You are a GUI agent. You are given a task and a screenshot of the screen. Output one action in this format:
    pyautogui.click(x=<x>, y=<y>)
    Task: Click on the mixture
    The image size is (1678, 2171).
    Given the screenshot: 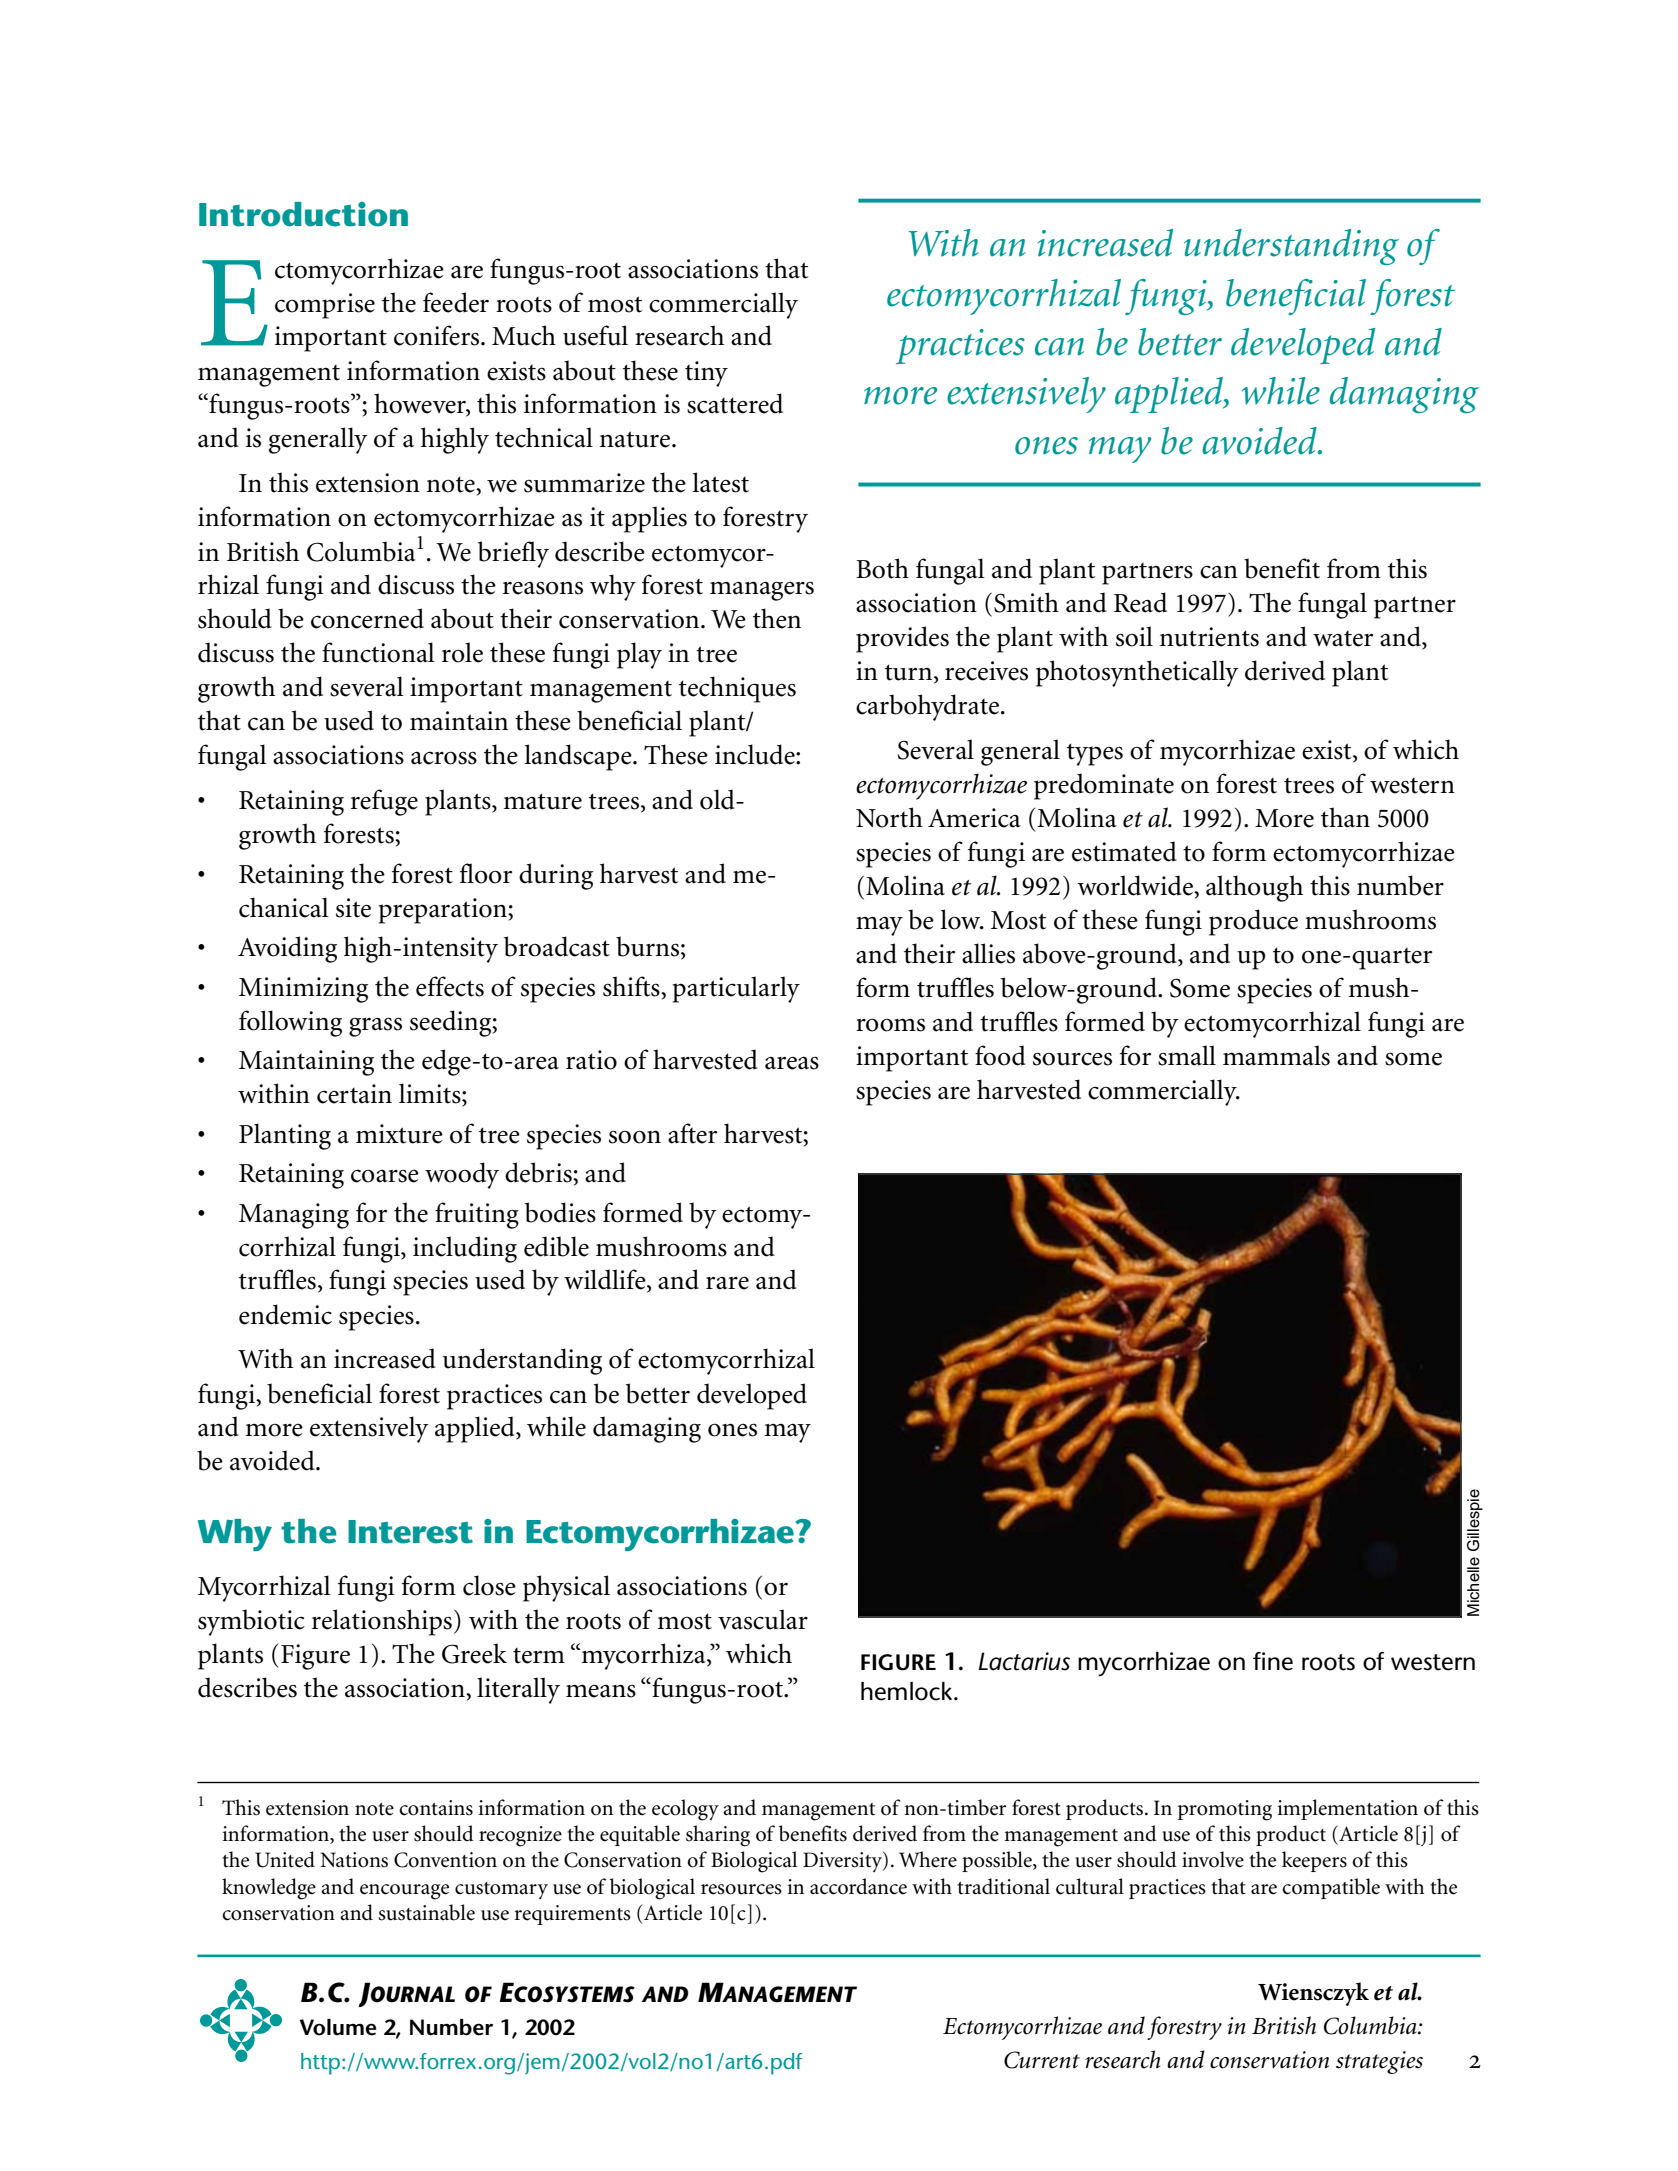 What is the action you would take?
    pyautogui.click(x=399, y=1134)
